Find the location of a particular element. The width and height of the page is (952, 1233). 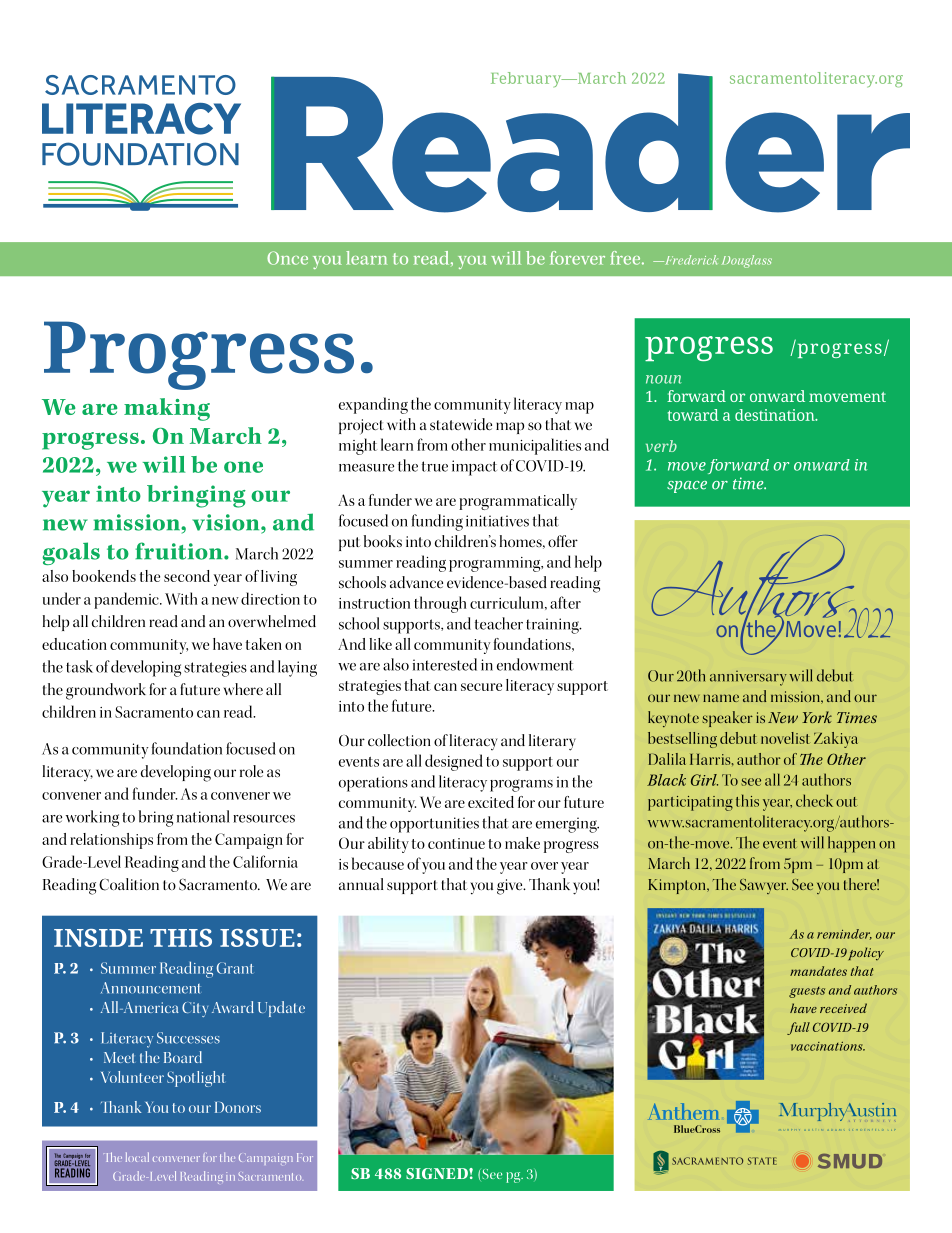

groundwork is located at coordinates (106, 691).
